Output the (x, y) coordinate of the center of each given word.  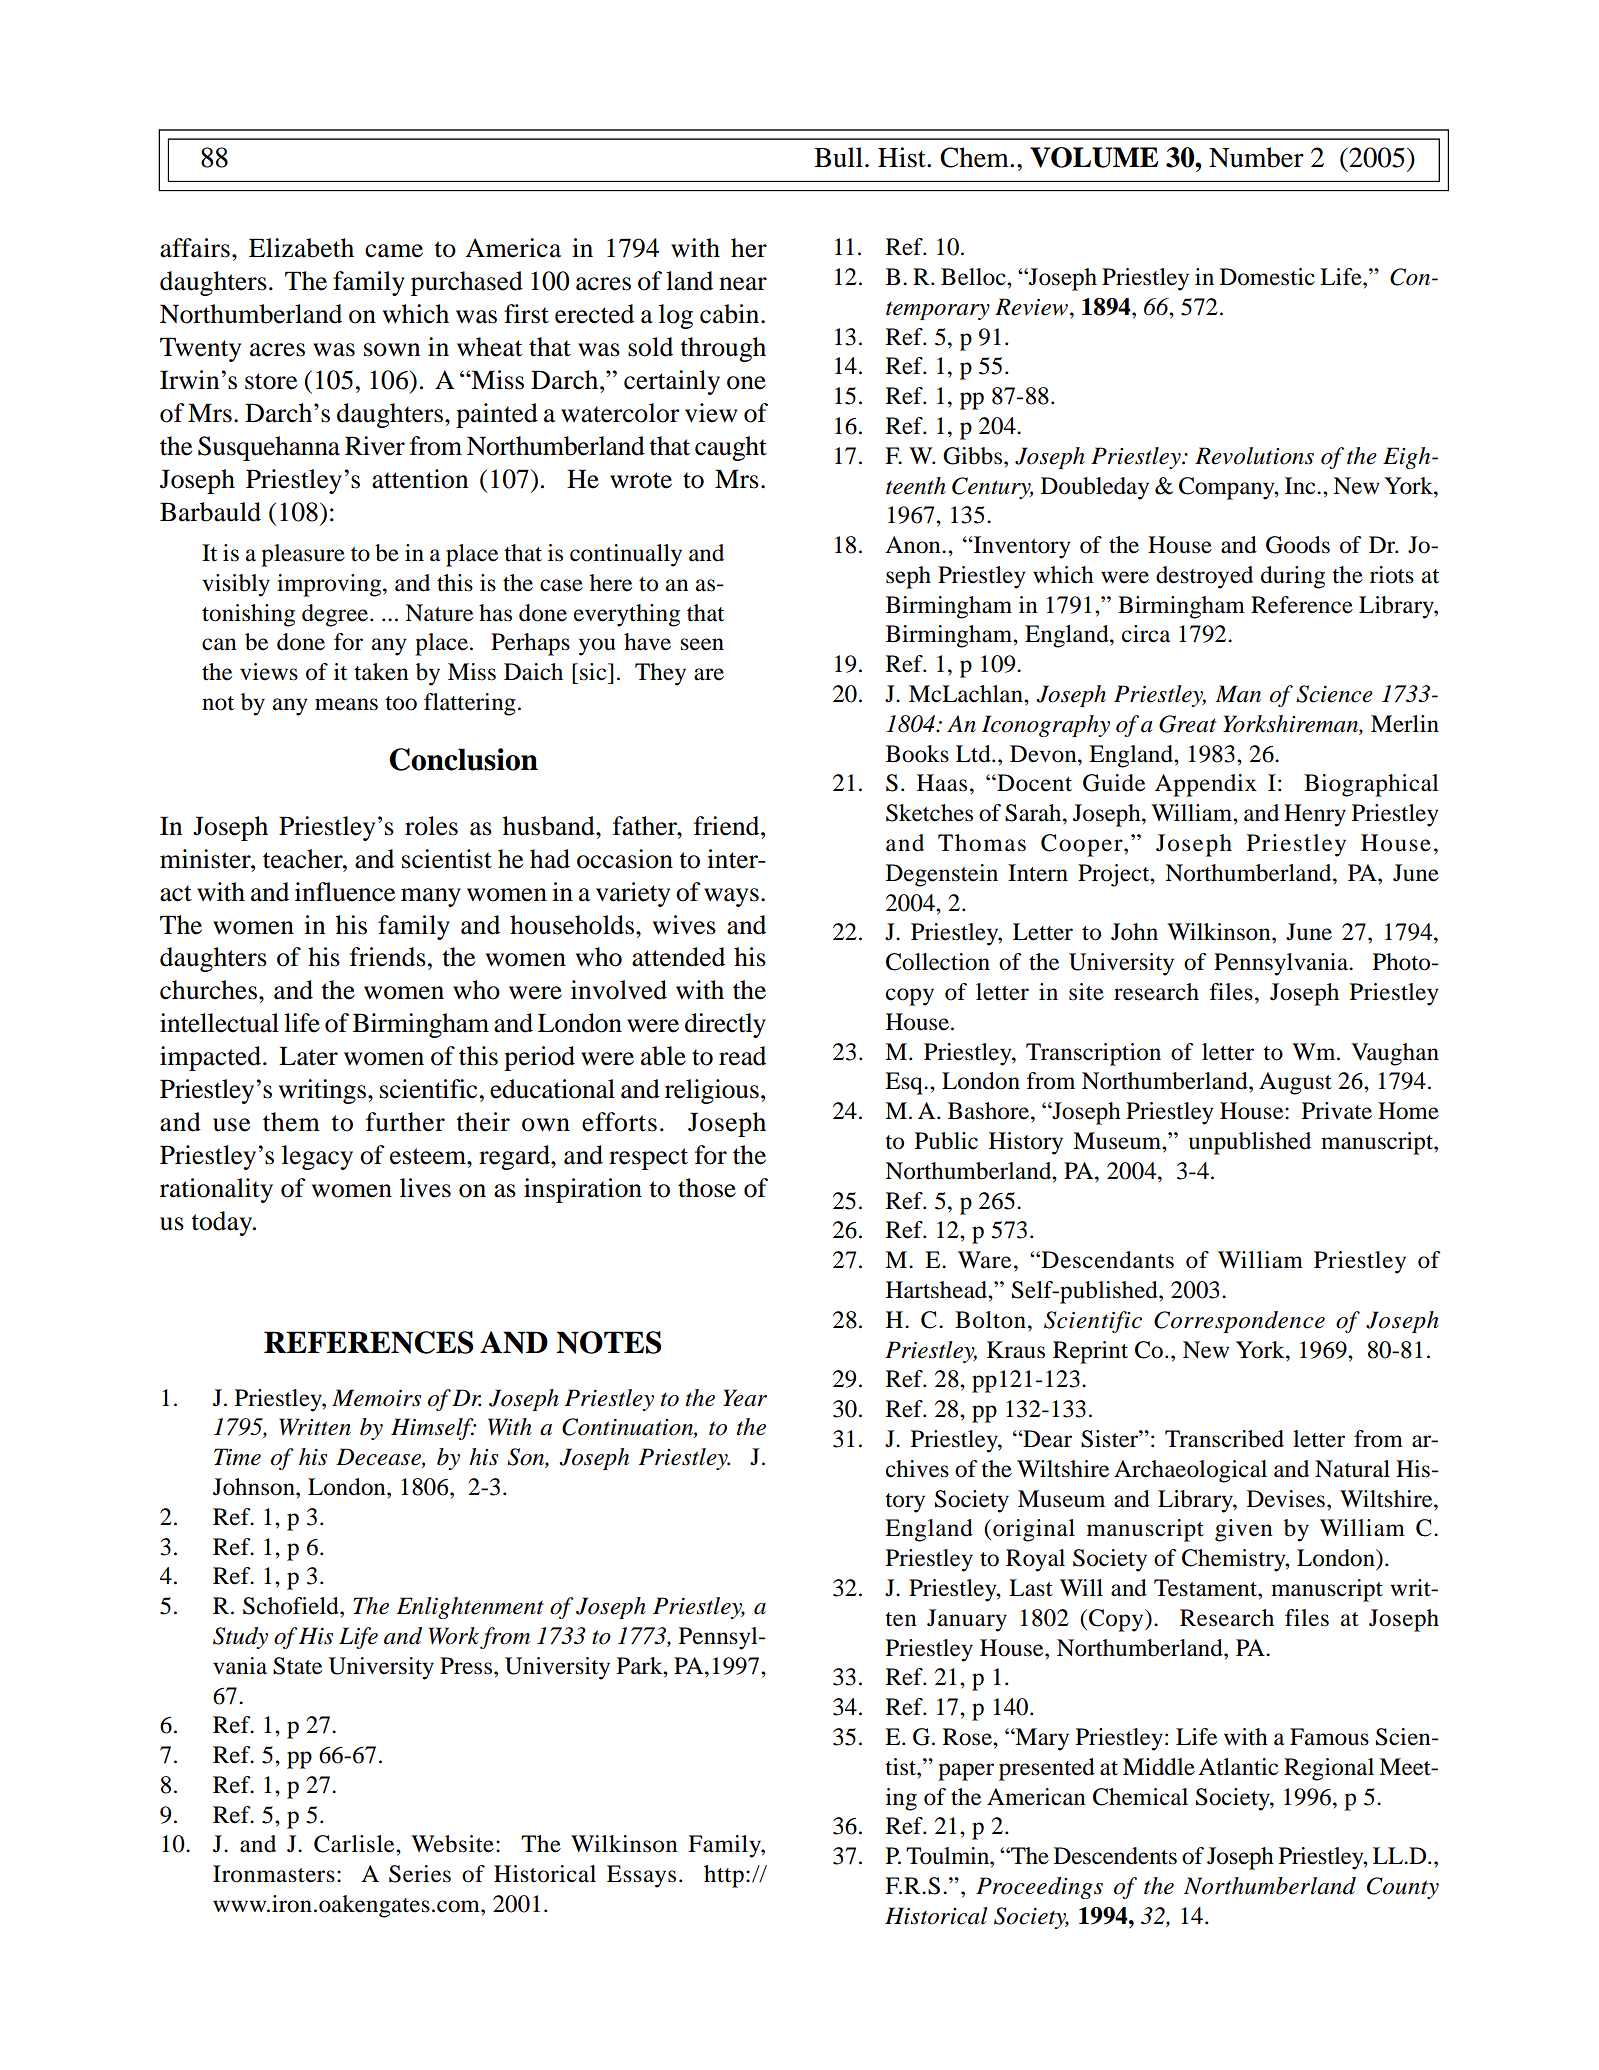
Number (1256, 157)
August (1295, 1083)
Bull (838, 157)
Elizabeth (301, 248)
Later (308, 1056)
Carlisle (355, 1844)
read (742, 1056)
